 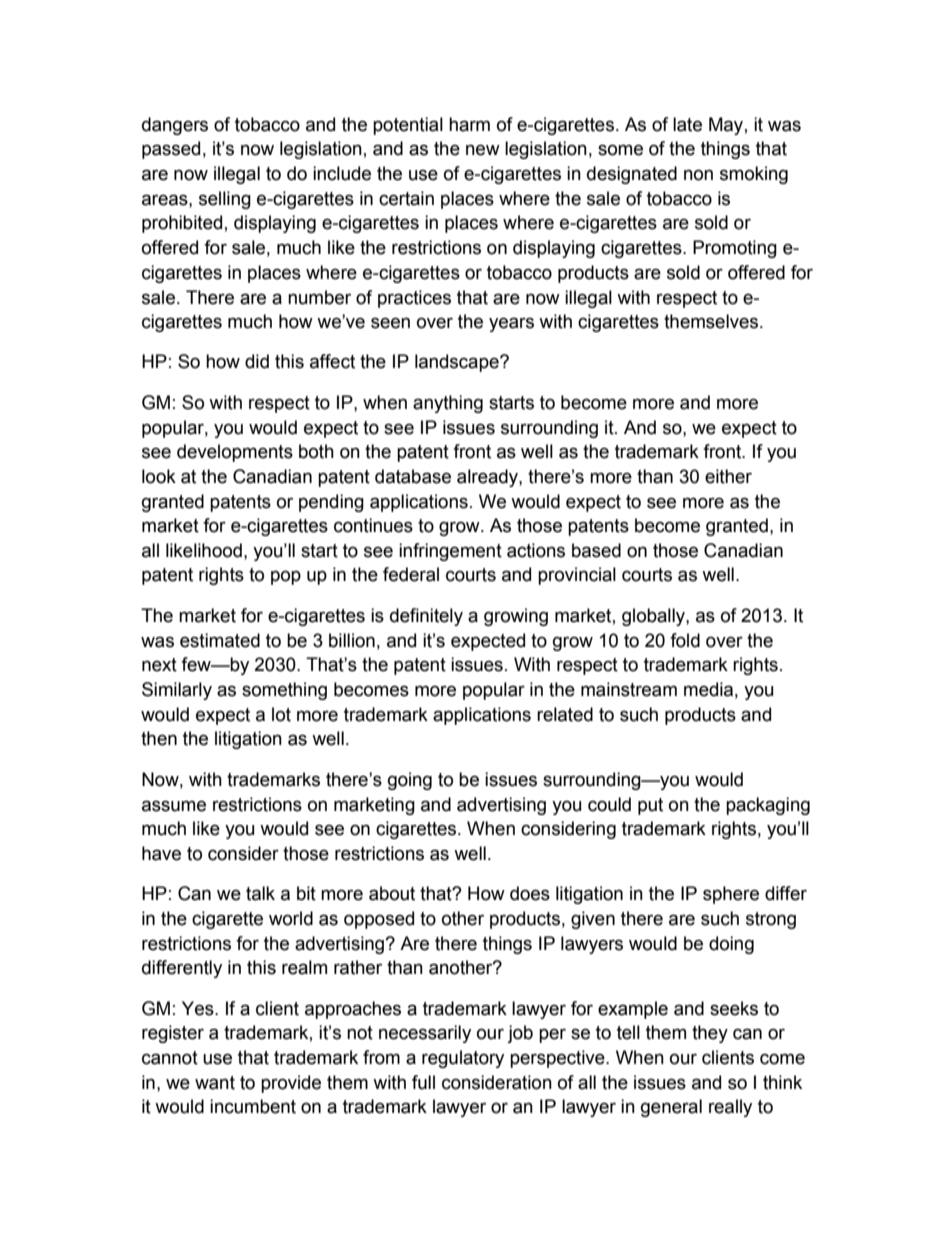 What do you see at coordinates (698, 175) in the screenshot?
I see `non` at bounding box center [698, 175].
